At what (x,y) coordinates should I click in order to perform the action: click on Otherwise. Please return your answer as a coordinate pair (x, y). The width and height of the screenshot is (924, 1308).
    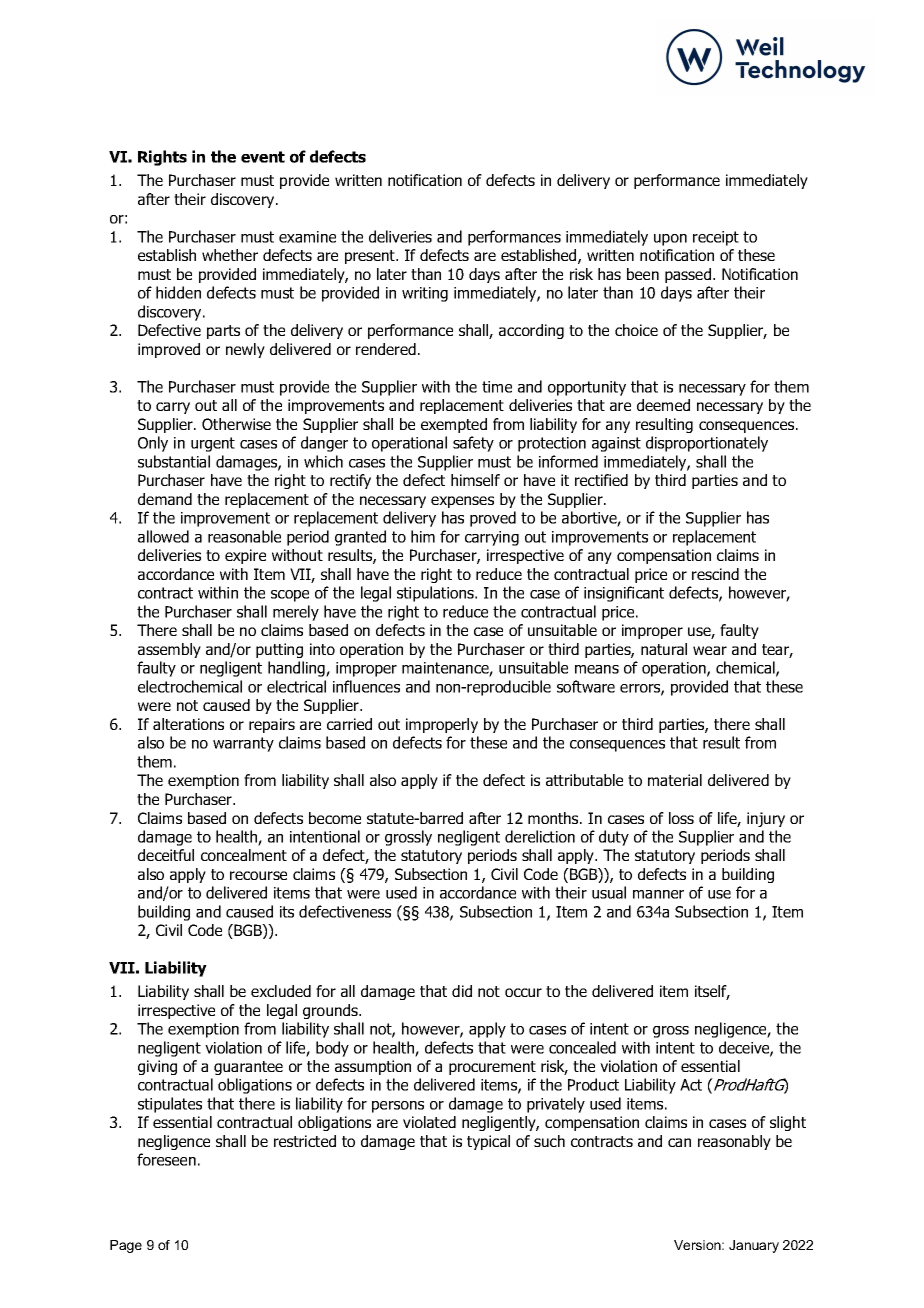
    Looking at the image, I should click on (236, 424).
